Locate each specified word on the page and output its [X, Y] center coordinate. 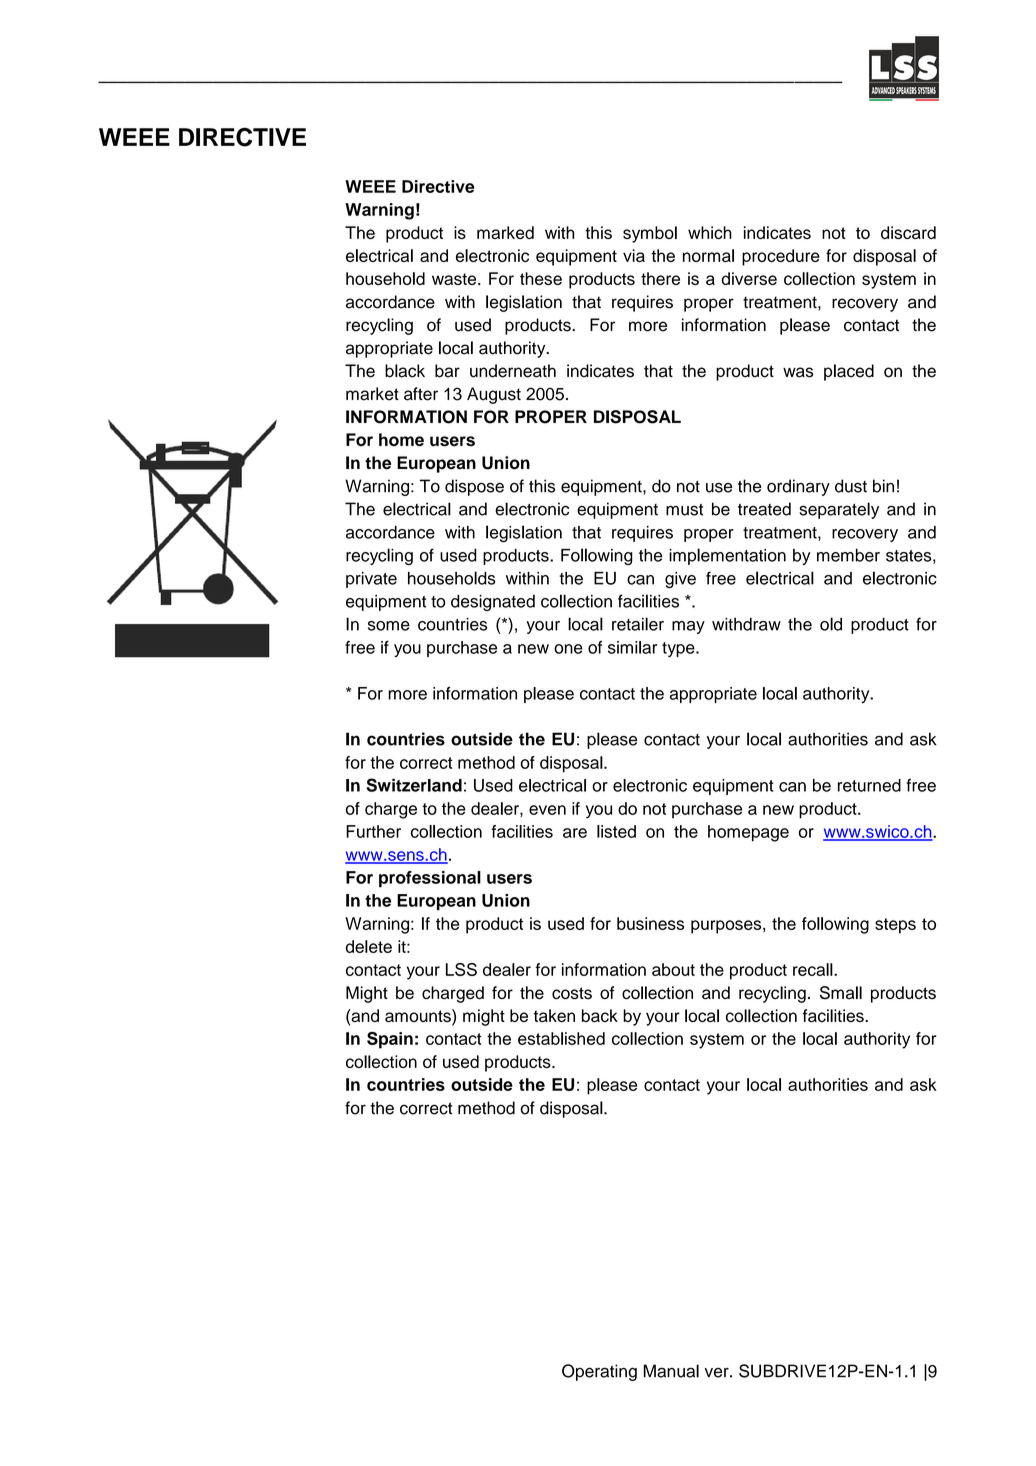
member [848, 555]
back [600, 1015]
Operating [599, 1372]
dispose [474, 487]
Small [841, 993]
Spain [390, 1040]
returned [869, 785]
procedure [781, 257]
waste [455, 279]
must [684, 510]
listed [616, 831]
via [634, 255]
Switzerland [414, 785]
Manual [671, 1371]
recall [814, 969]
